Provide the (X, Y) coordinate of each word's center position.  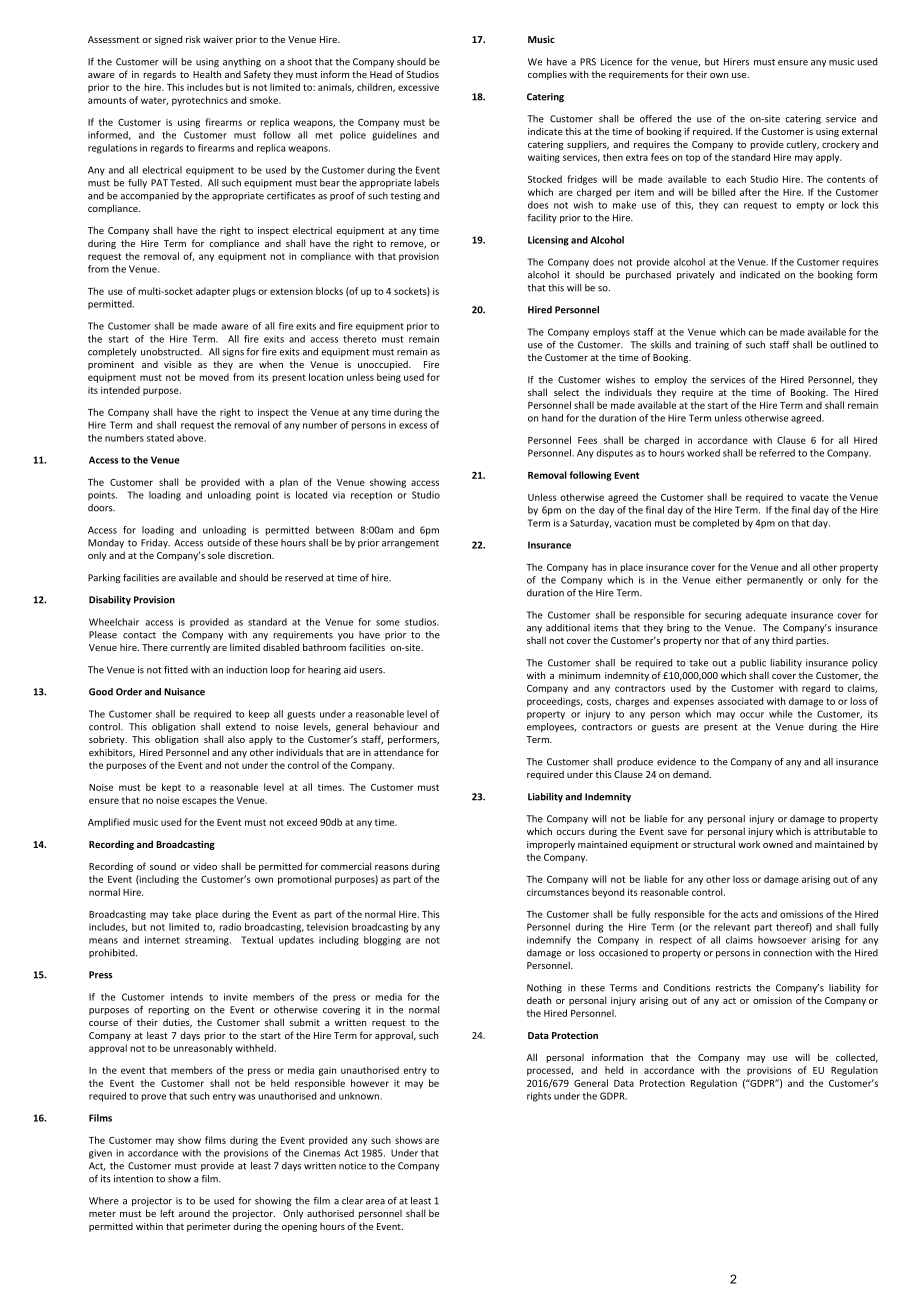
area (375, 1202)
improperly (551, 845)
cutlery (802, 145)
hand (552, 418)
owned (778, 844)
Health (207, 74)
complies (547, 75)
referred (777, 453)
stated (160, 438)
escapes (199, 802)
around (194, 1213)
